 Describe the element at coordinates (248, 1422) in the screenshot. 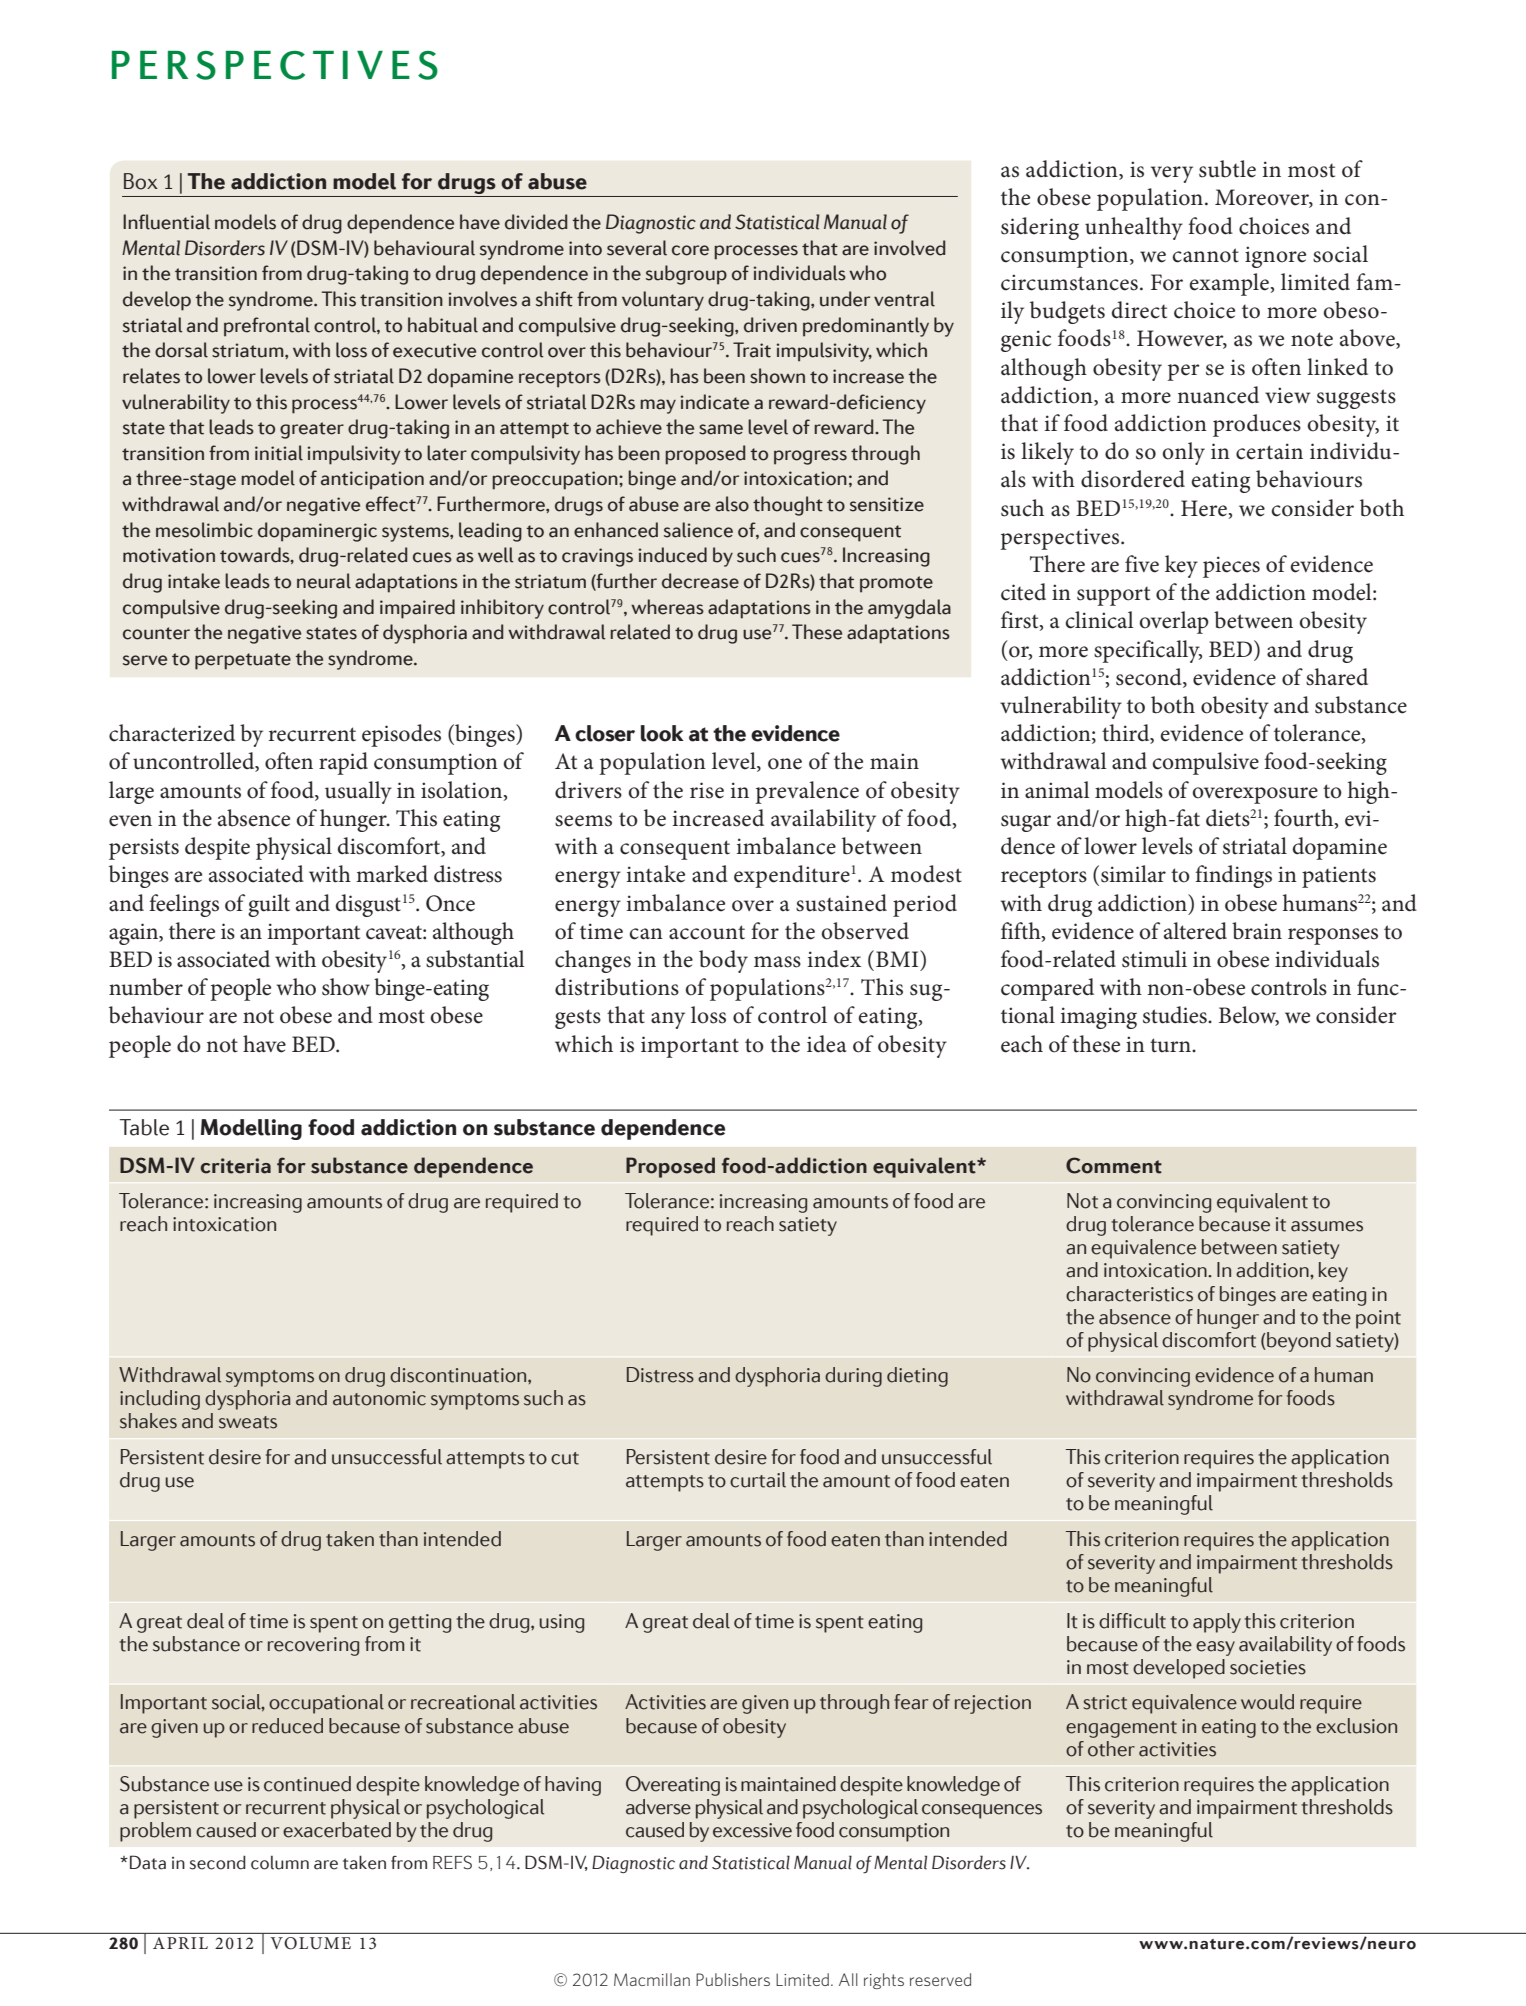

I see `sweats` at that location.
